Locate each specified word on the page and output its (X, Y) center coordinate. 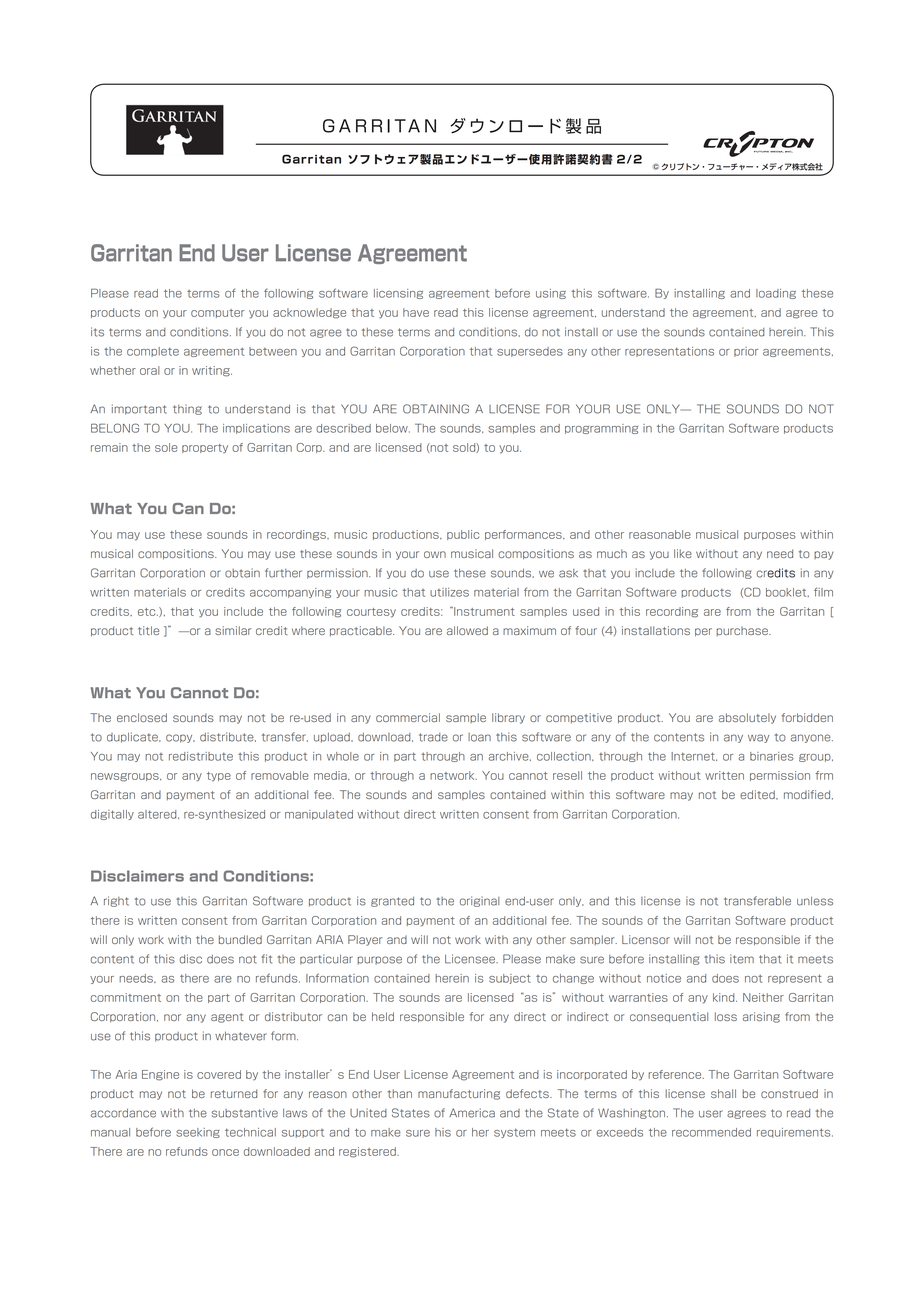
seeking (198, 1133)
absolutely (747, 718)
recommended (711, 1132)
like (683, 553)
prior (746, 352)
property (205, 448)
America (472, 1113)
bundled (240, 939)
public (463, 535)
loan (479, 737)
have (416, 312)
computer (218, 313)
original (480, 901)
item (742, 959)
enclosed (142, 717)
